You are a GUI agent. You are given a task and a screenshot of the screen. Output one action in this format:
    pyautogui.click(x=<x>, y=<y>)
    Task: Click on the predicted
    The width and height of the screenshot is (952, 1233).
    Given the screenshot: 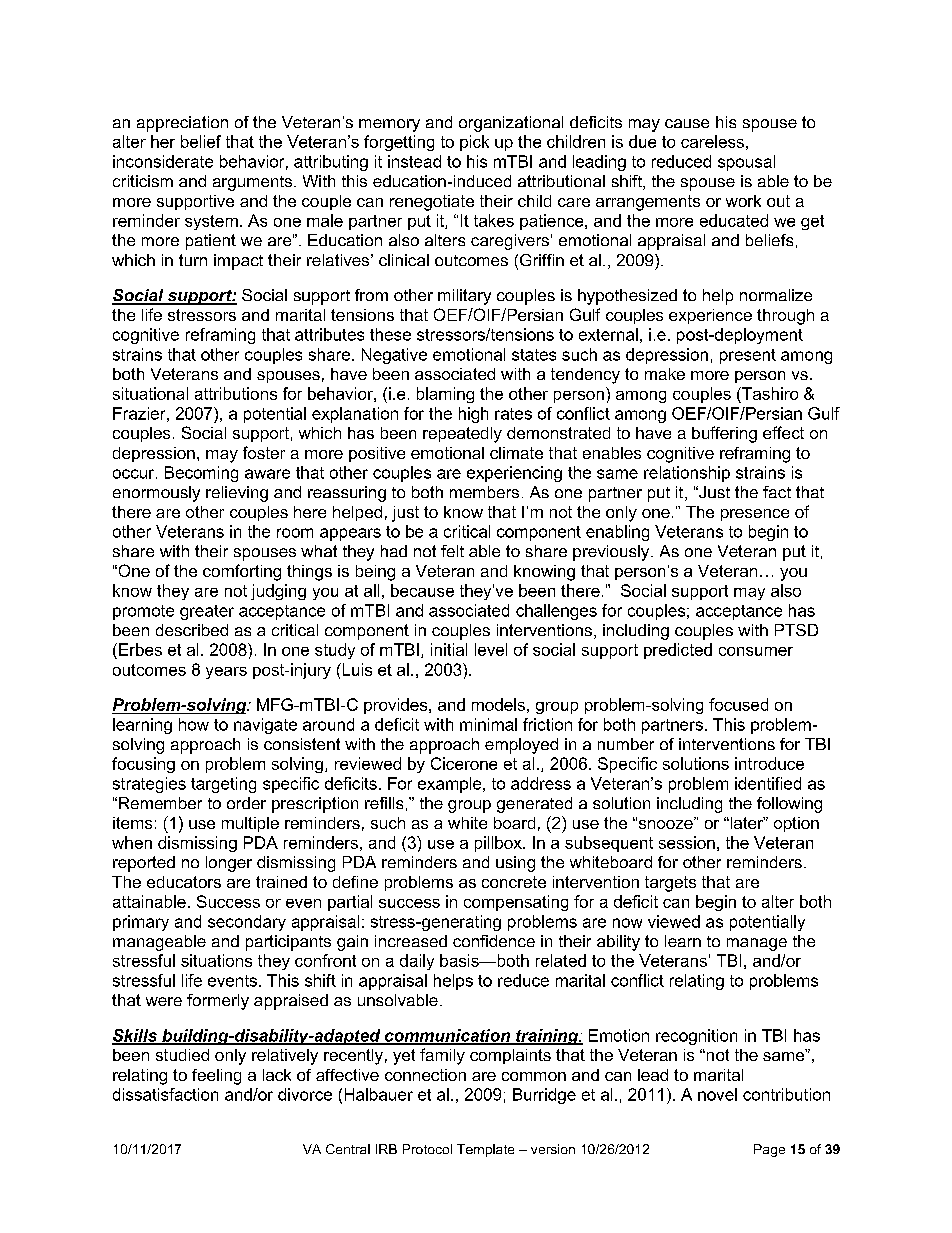 What is the action you would take?
    pyautogui.click(x=678, y=651)
